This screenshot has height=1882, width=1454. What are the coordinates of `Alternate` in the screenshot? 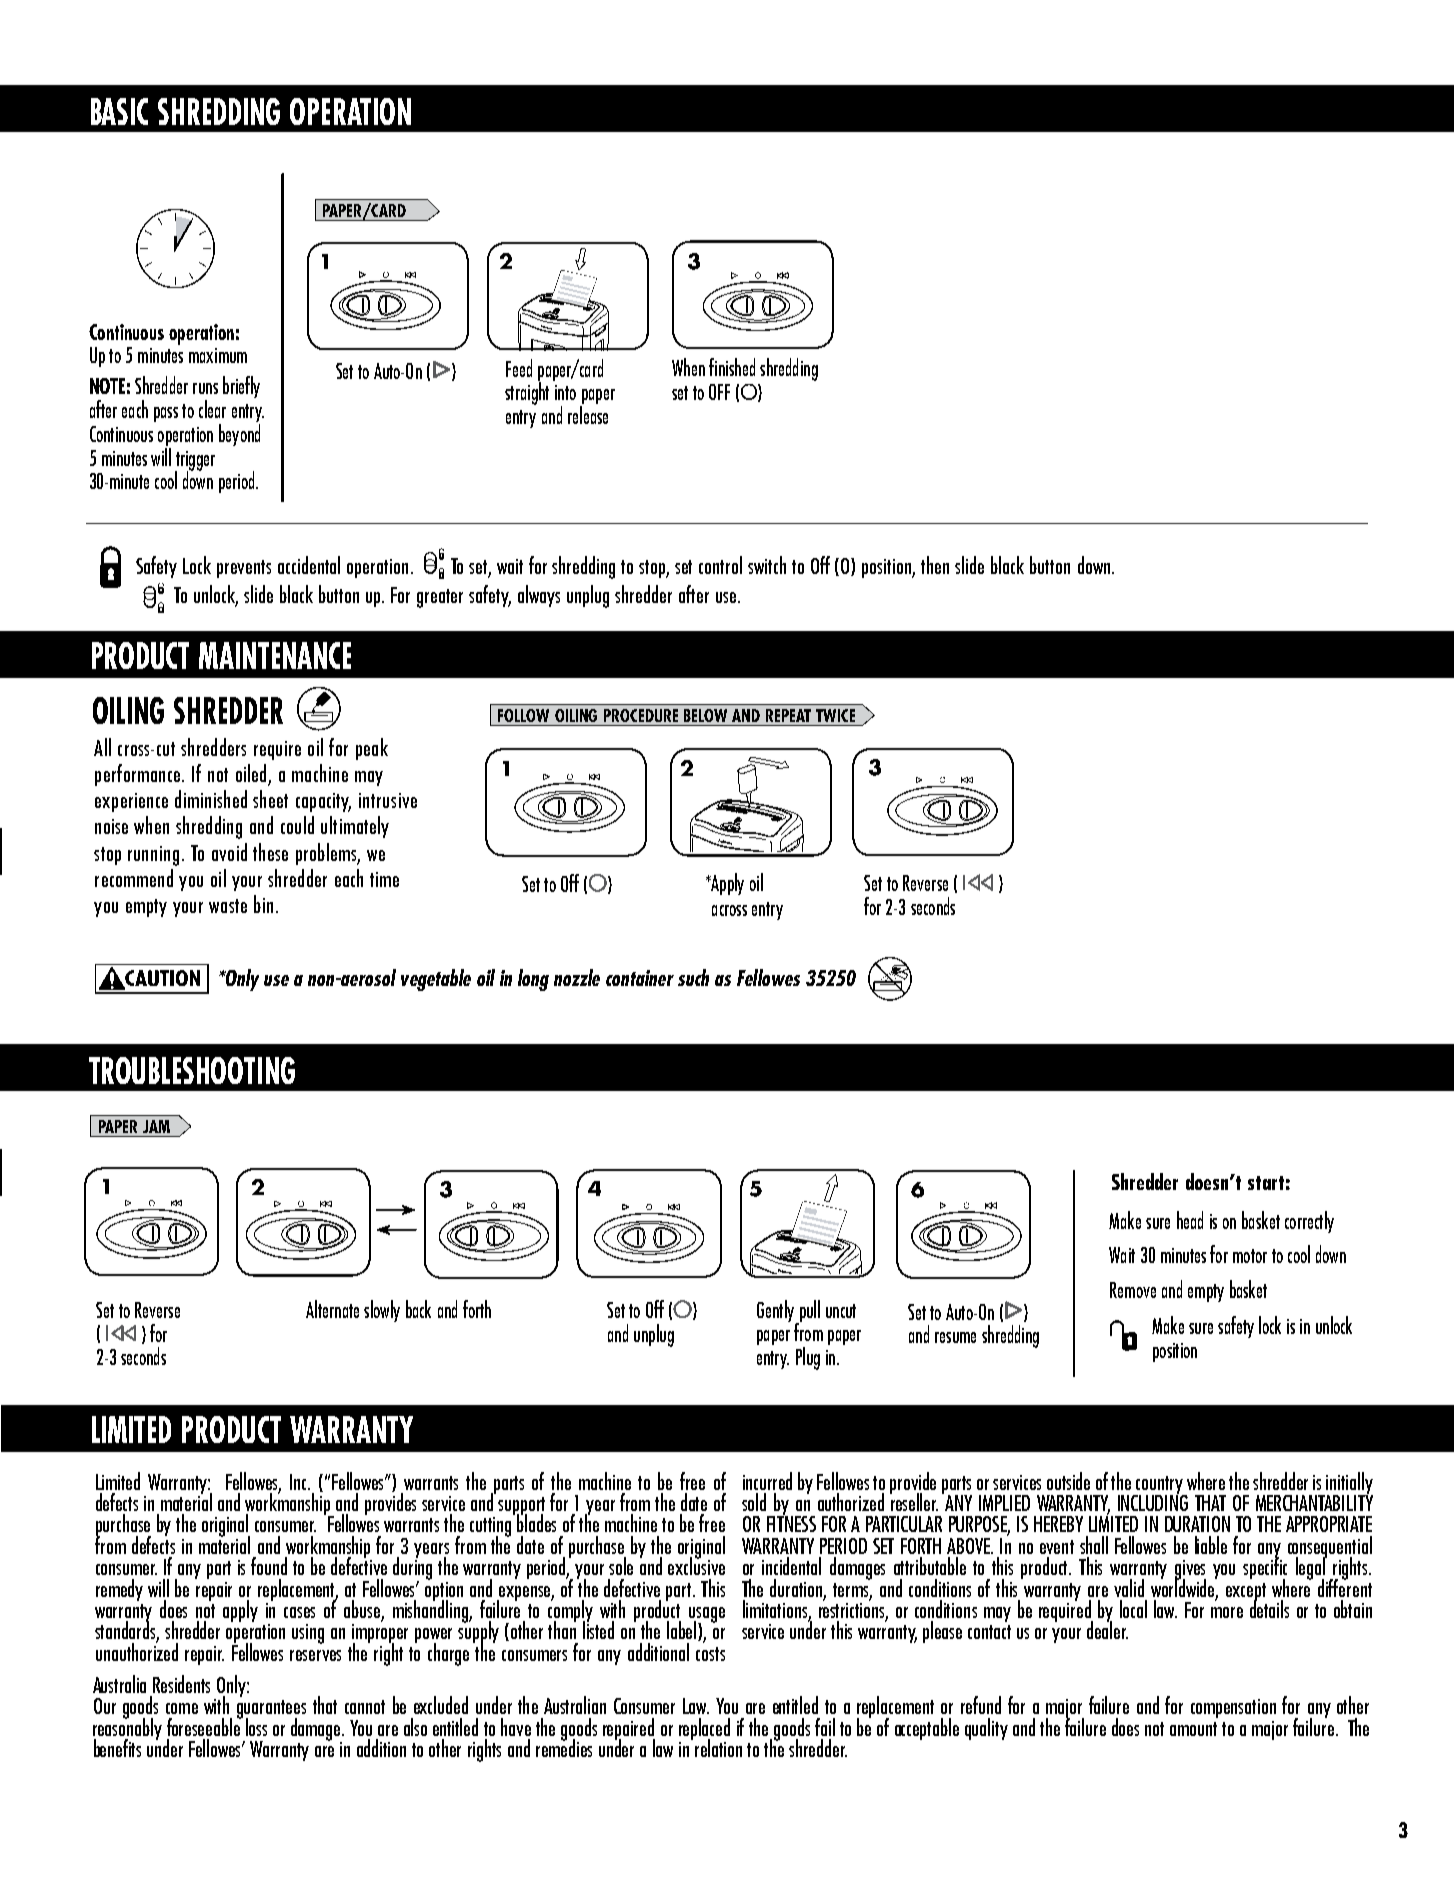 It's located at (332, 1309).
